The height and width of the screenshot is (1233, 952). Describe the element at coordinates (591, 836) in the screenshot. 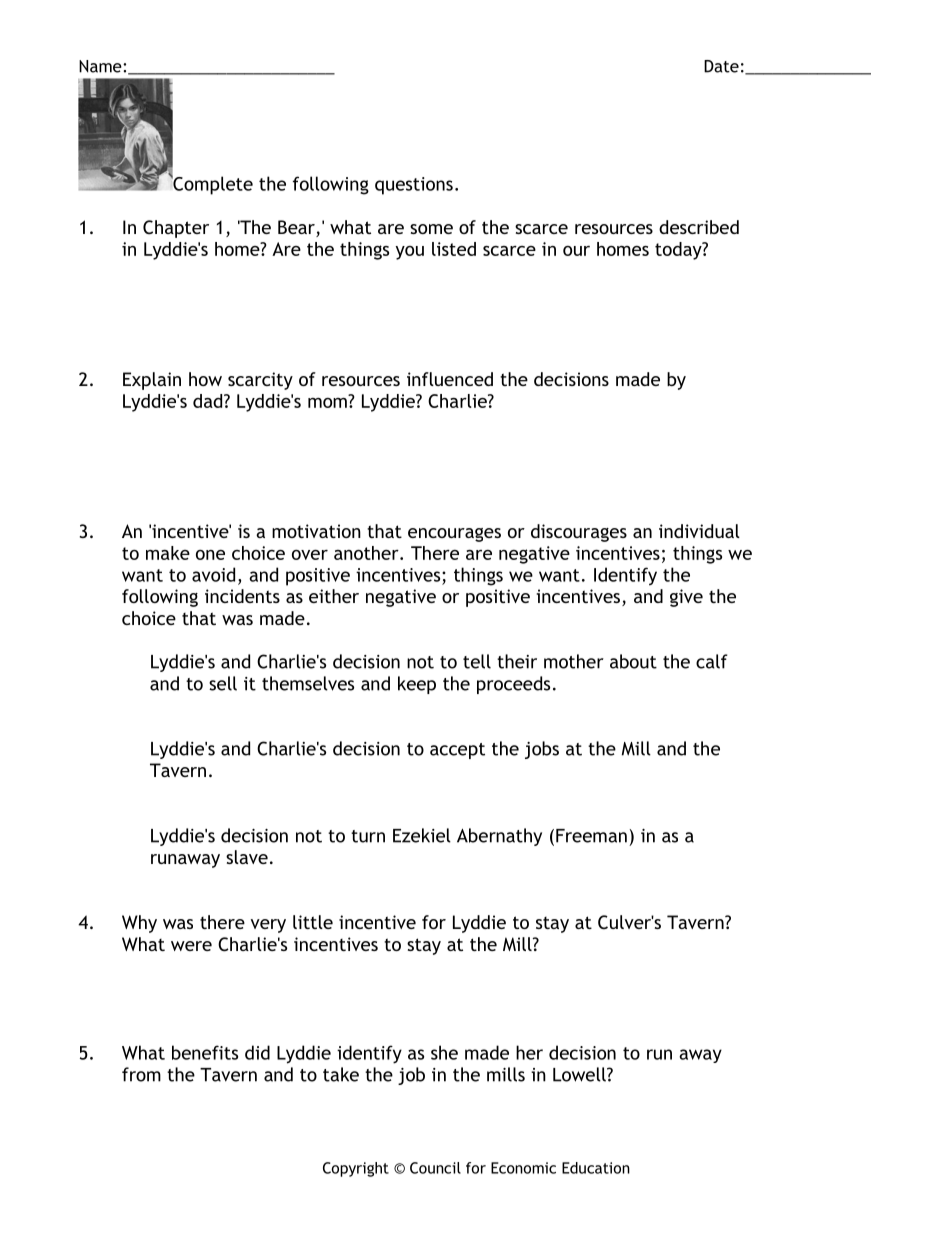

I see `Freeman` at that location.
